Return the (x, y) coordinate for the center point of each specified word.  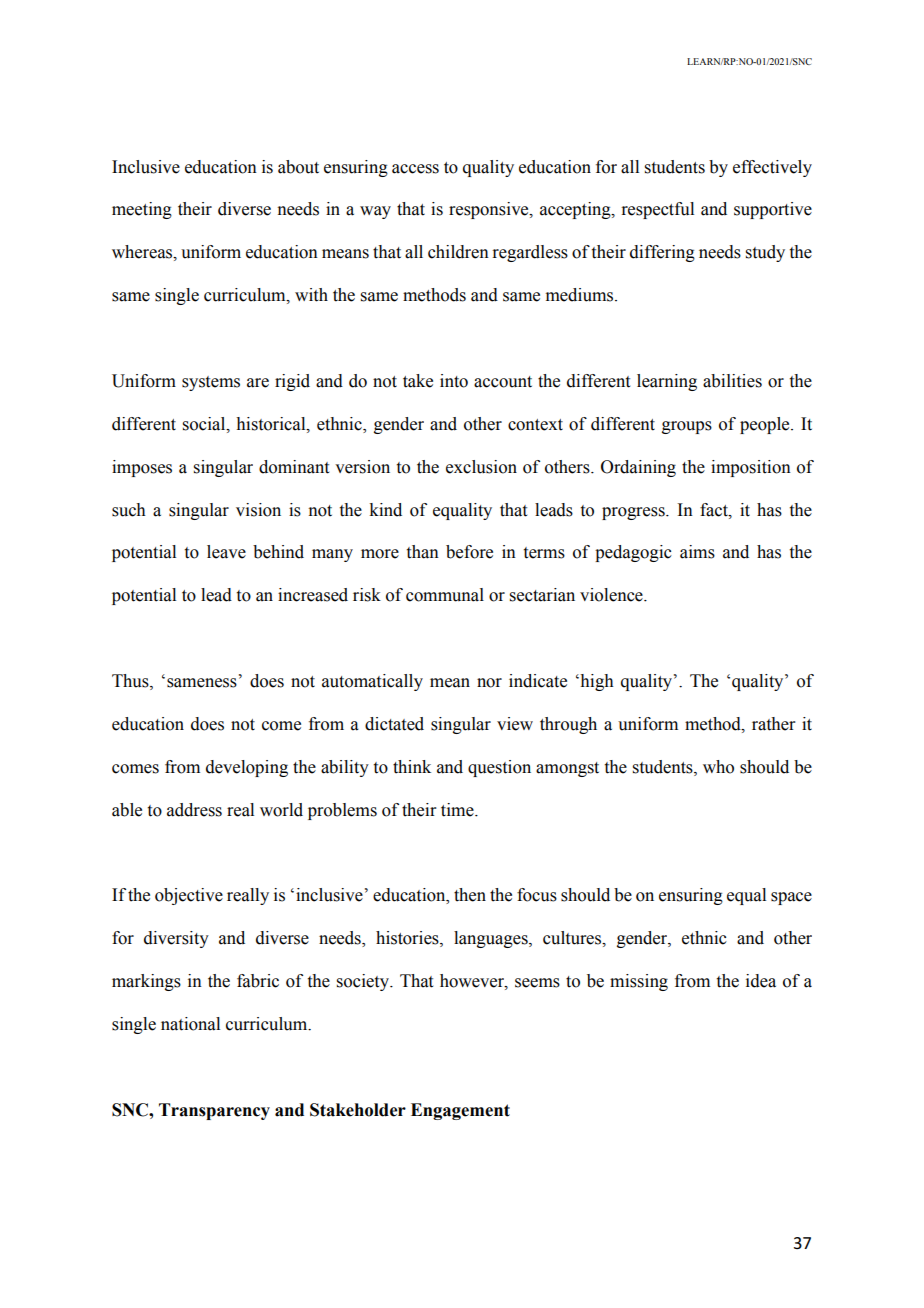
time (458, 810)
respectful (657, 210)
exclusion (481, 467)
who (718, 767)
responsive (490, 210)
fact (715, 510)
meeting (142, 210)
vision (258, 510)
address (194, 810)
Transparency (214, 1111)
